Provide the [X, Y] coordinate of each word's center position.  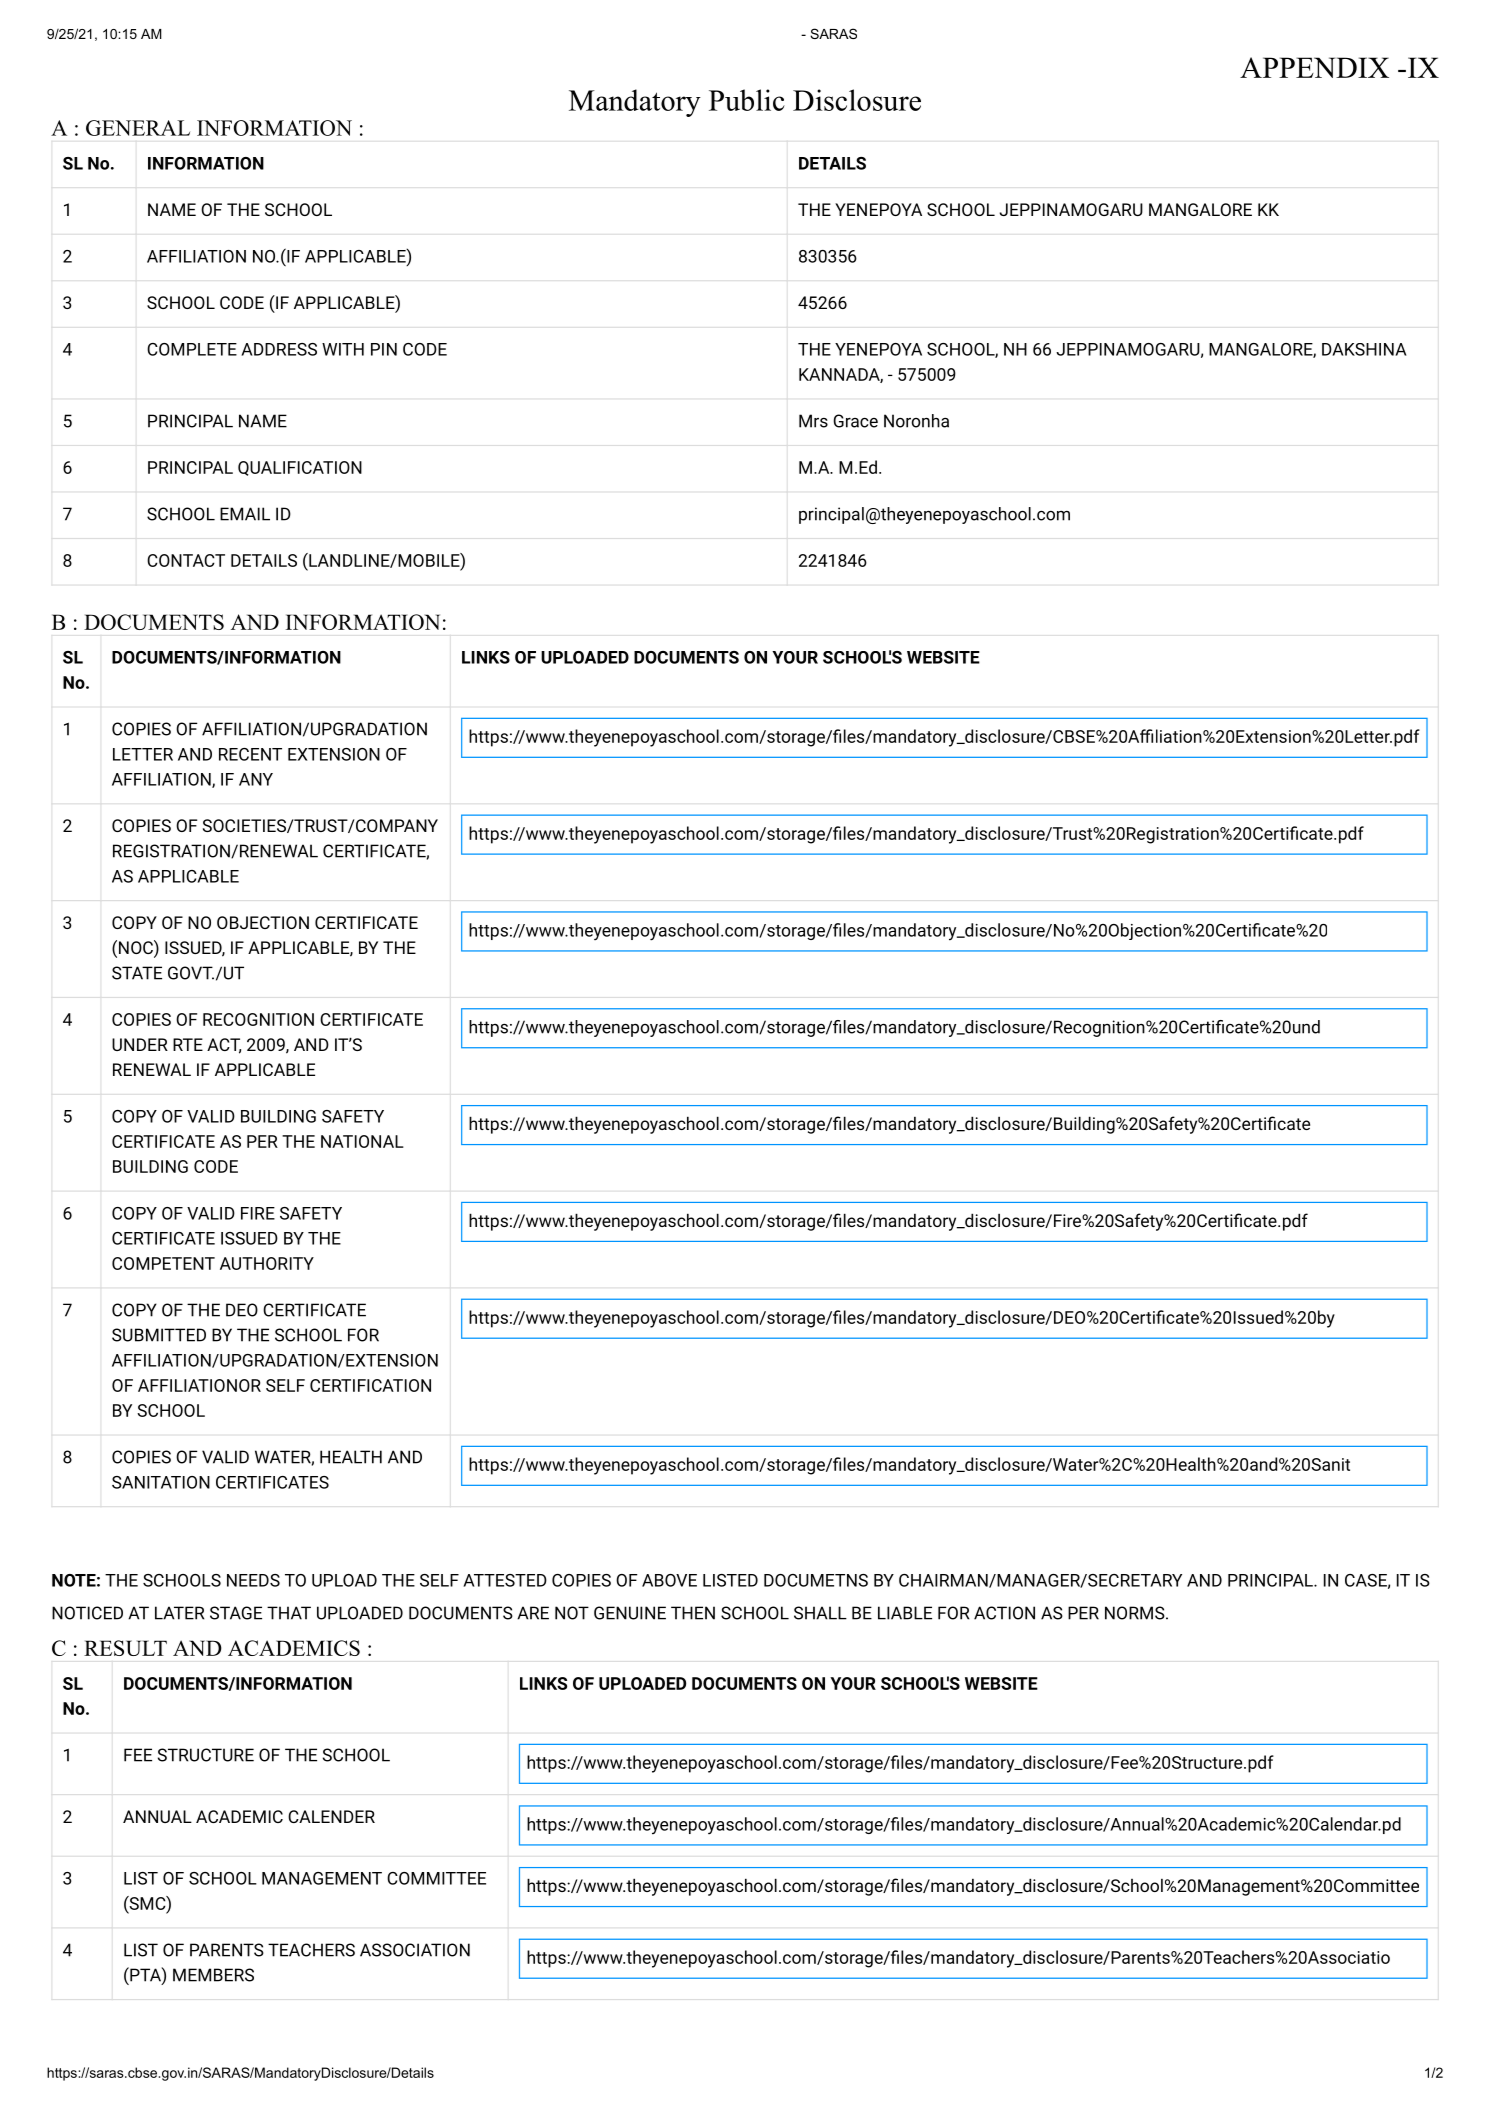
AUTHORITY [267, 1263]
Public [747, 100]
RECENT [250, 754]
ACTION [1004, 1613]
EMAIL [245, 514]
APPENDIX [1314, 67]
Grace [855, 421]
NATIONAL [362, 1141]
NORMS [1135, 1613]
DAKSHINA [1364, 349]
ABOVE [669, 1580]
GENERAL [138, 128]
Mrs [813, 421]
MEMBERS [213, 1975]
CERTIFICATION [370, 1385]
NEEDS [253, 1580]
